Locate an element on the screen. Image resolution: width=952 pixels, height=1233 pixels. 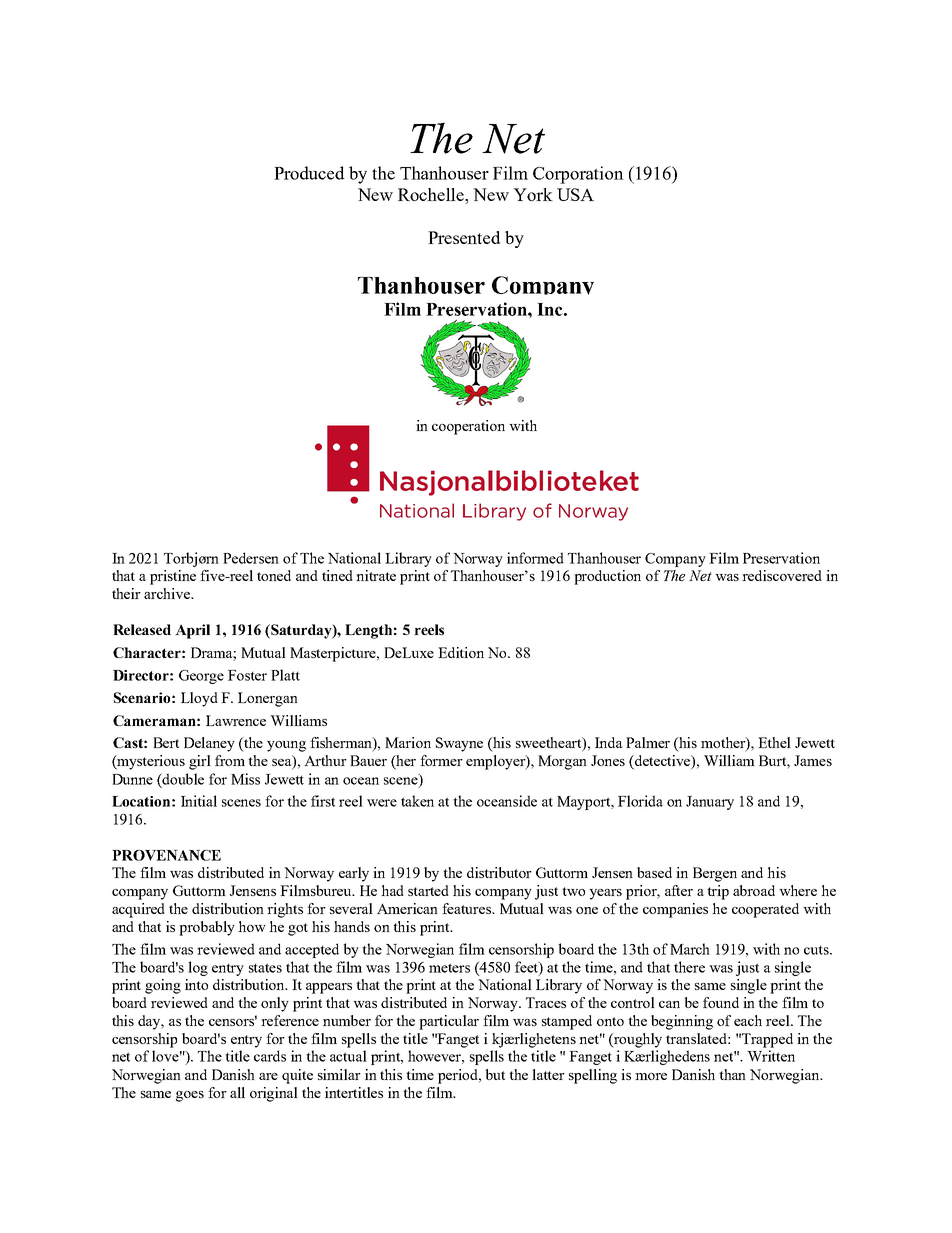
Presented is located at coordinates (464, 237).
